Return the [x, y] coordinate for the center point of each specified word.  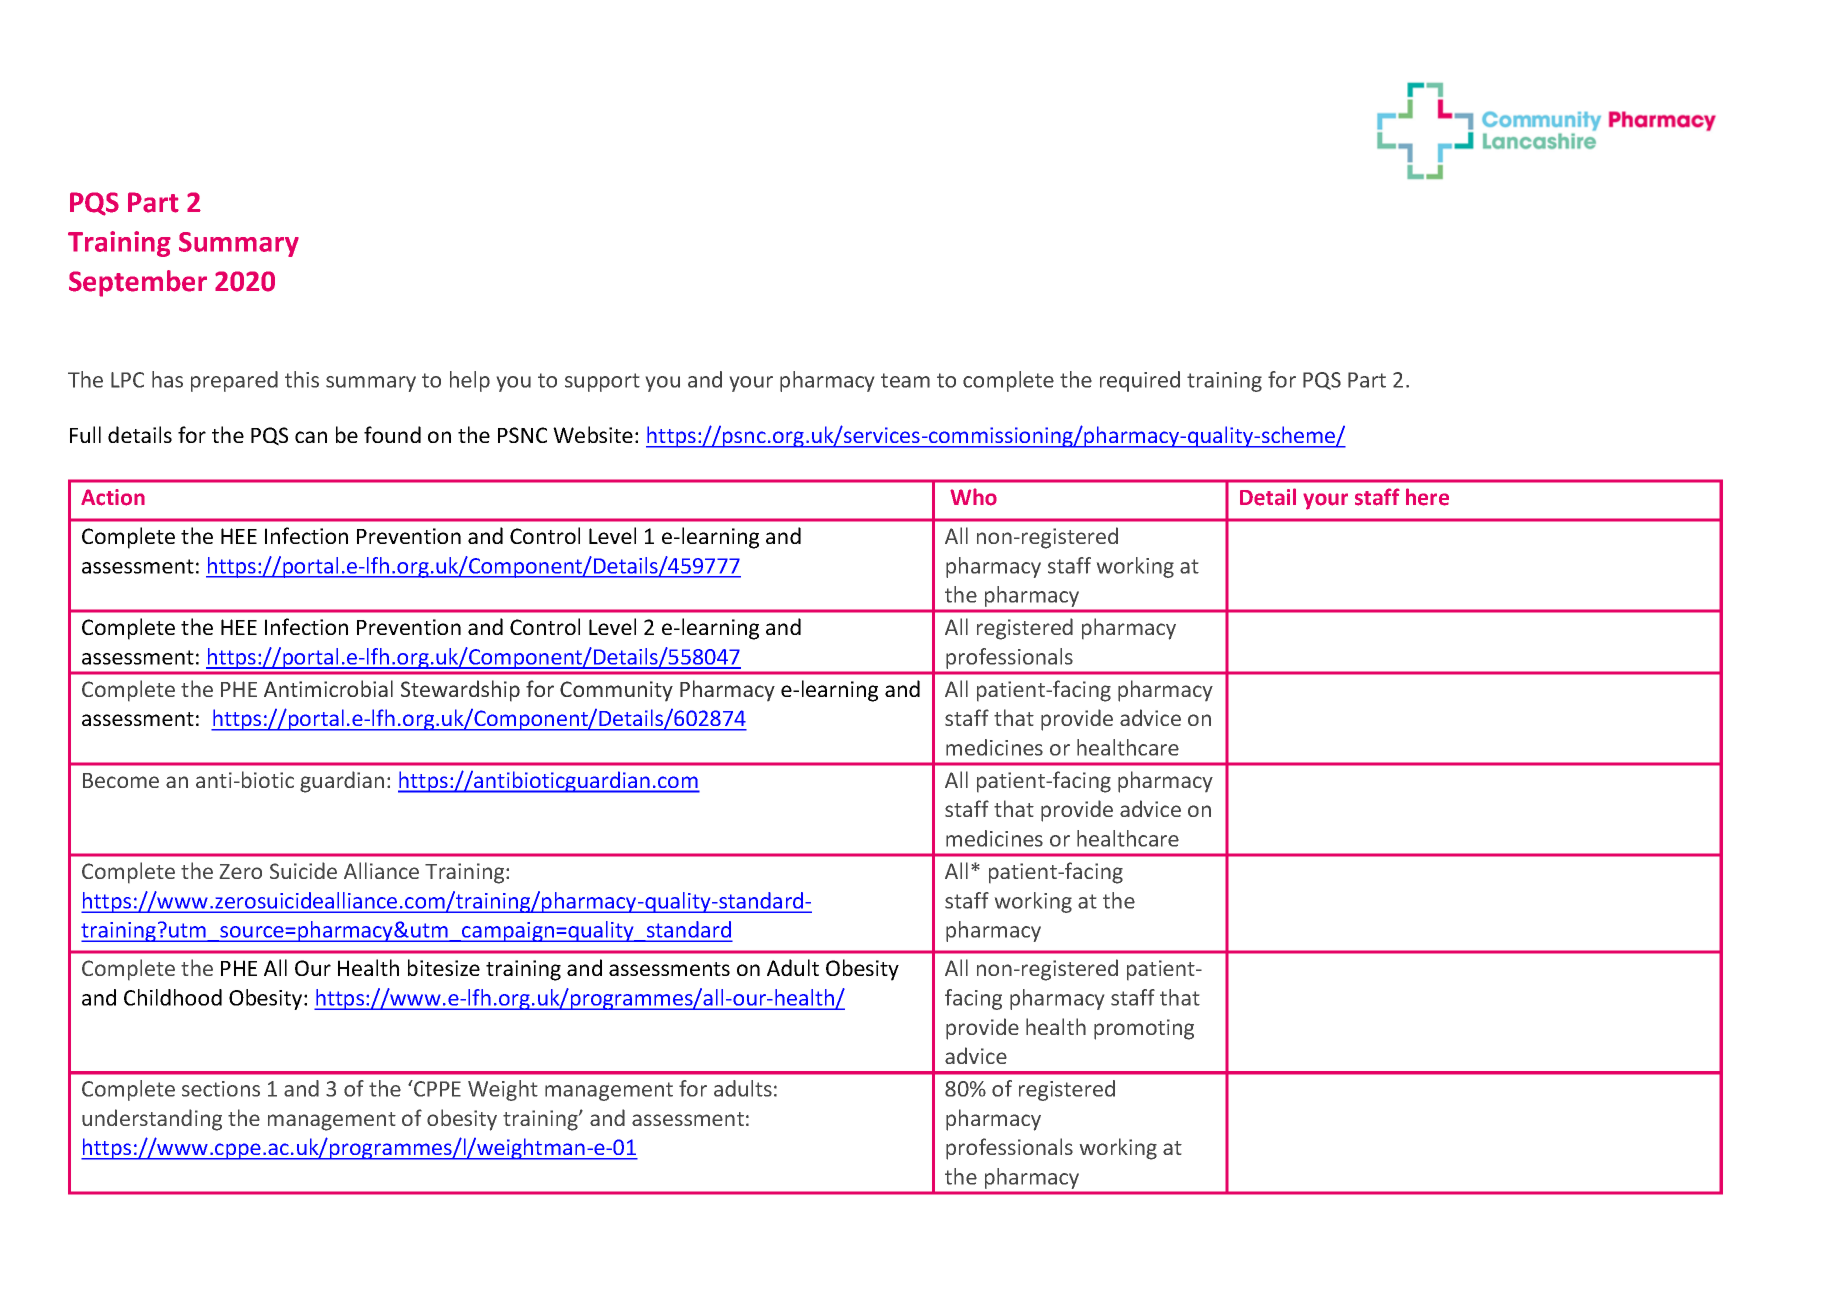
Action [113, 497]
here [1427, 497]
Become [121, 780]
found [392, 434]
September [138, 283]
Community [616, 691]
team [905, 380]
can [311, 437]
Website [593, 434]
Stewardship [460, 691]
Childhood [173, 997]
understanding [152, 1120]
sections [221, 1089]
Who [973, 497]
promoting [1144, 1029]
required [1140, 381]
